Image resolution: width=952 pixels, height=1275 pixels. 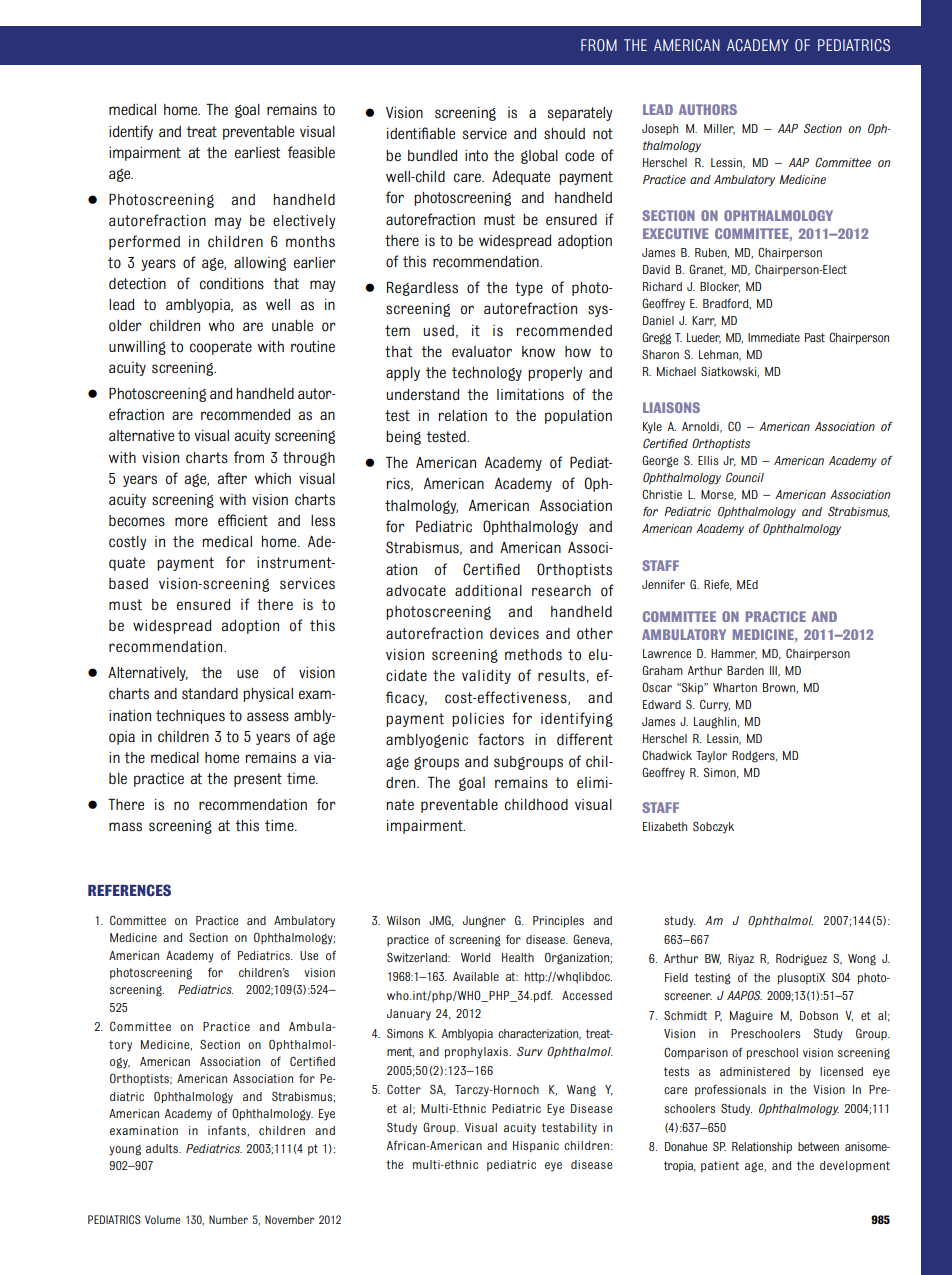 I want to click on between, so click(x=818, y=1146).
